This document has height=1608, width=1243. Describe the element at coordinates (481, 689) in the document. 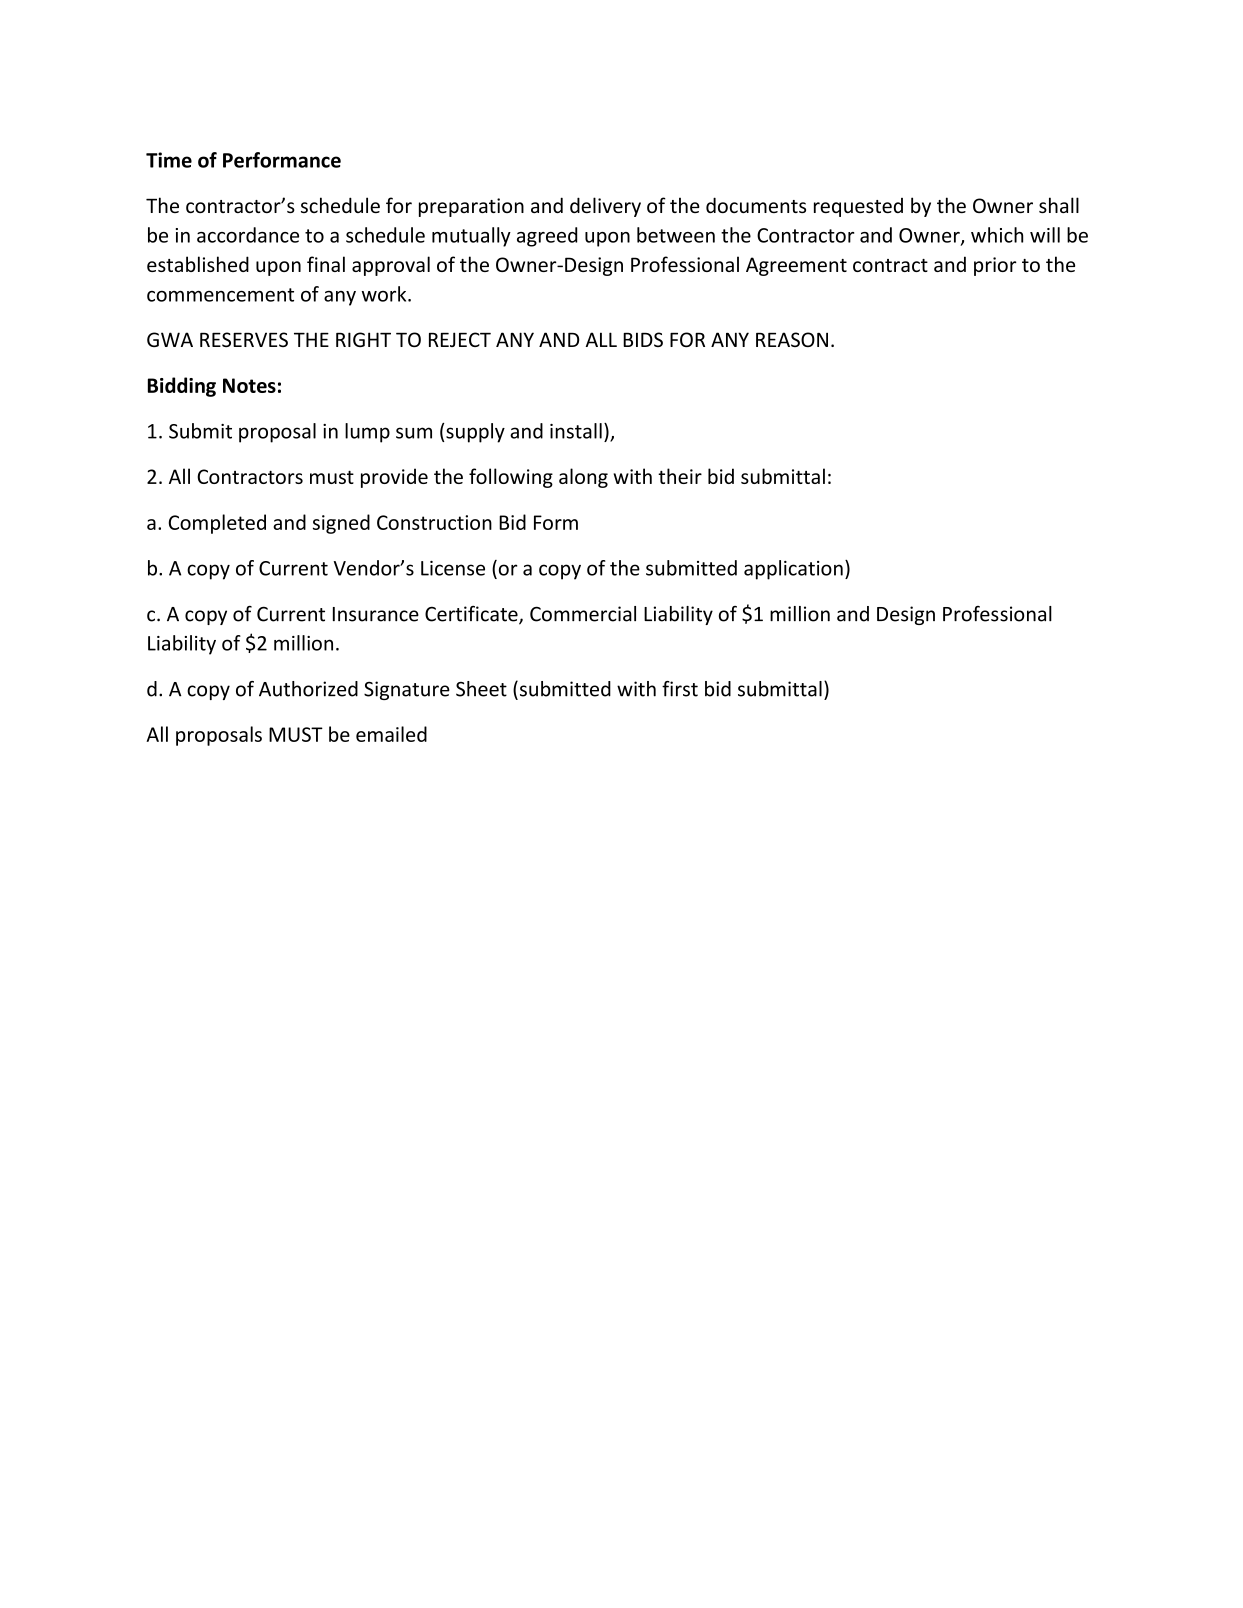

I see `Sheet` at that location.
